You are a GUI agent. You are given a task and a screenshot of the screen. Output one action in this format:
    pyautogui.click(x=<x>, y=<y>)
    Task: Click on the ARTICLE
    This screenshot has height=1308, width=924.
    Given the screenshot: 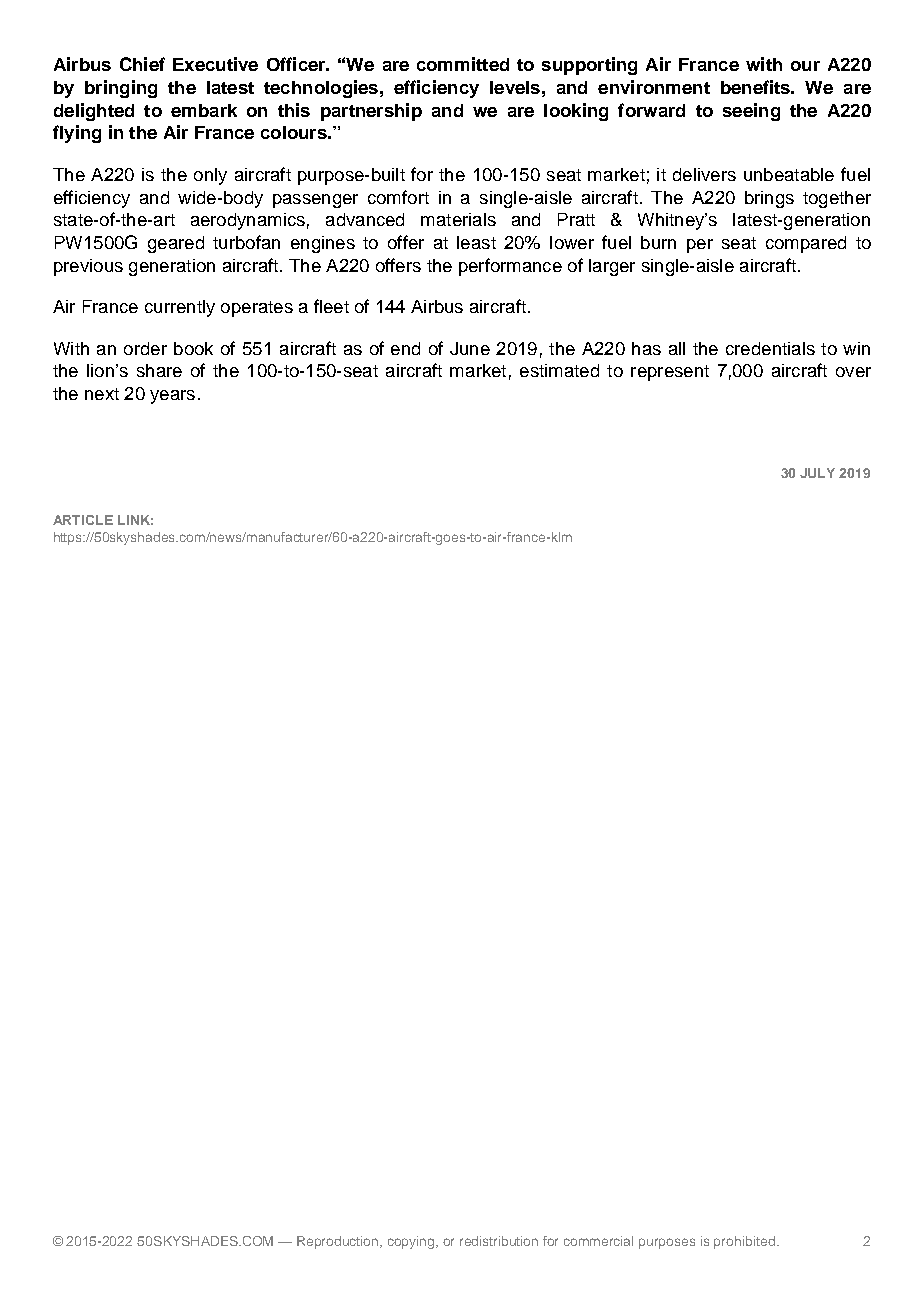 What is the action you would take?
    pyautogui.click(x=83, y=520)
